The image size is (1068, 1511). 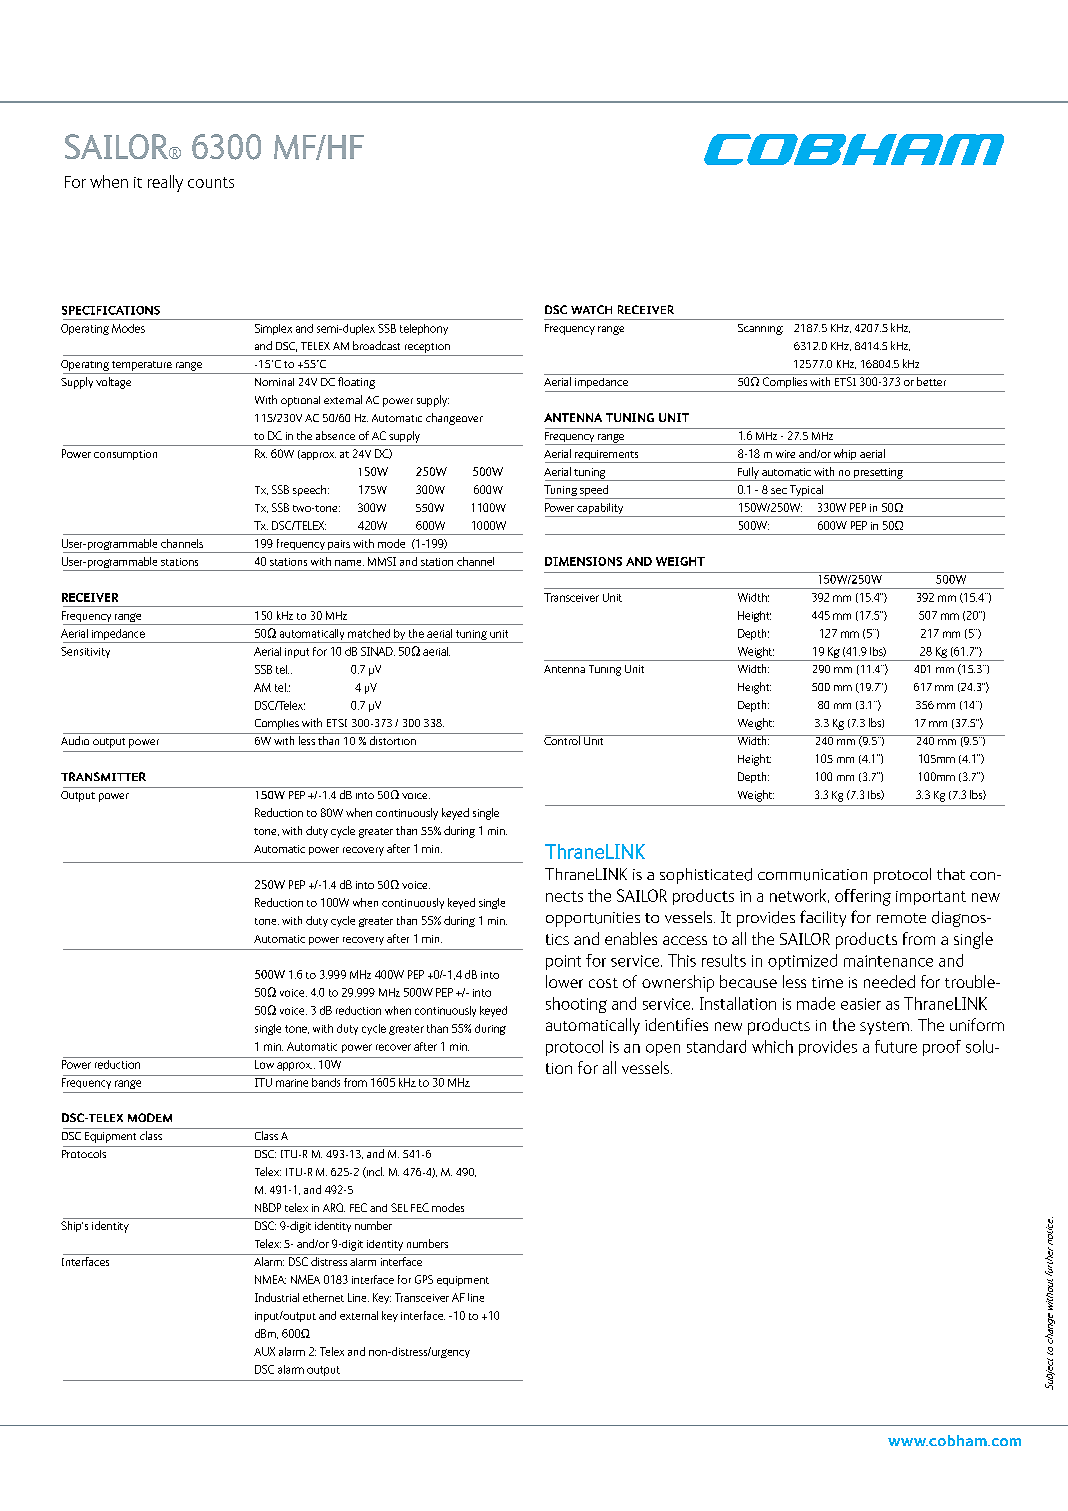 I want to click on that, so click(x=951, y=874).
